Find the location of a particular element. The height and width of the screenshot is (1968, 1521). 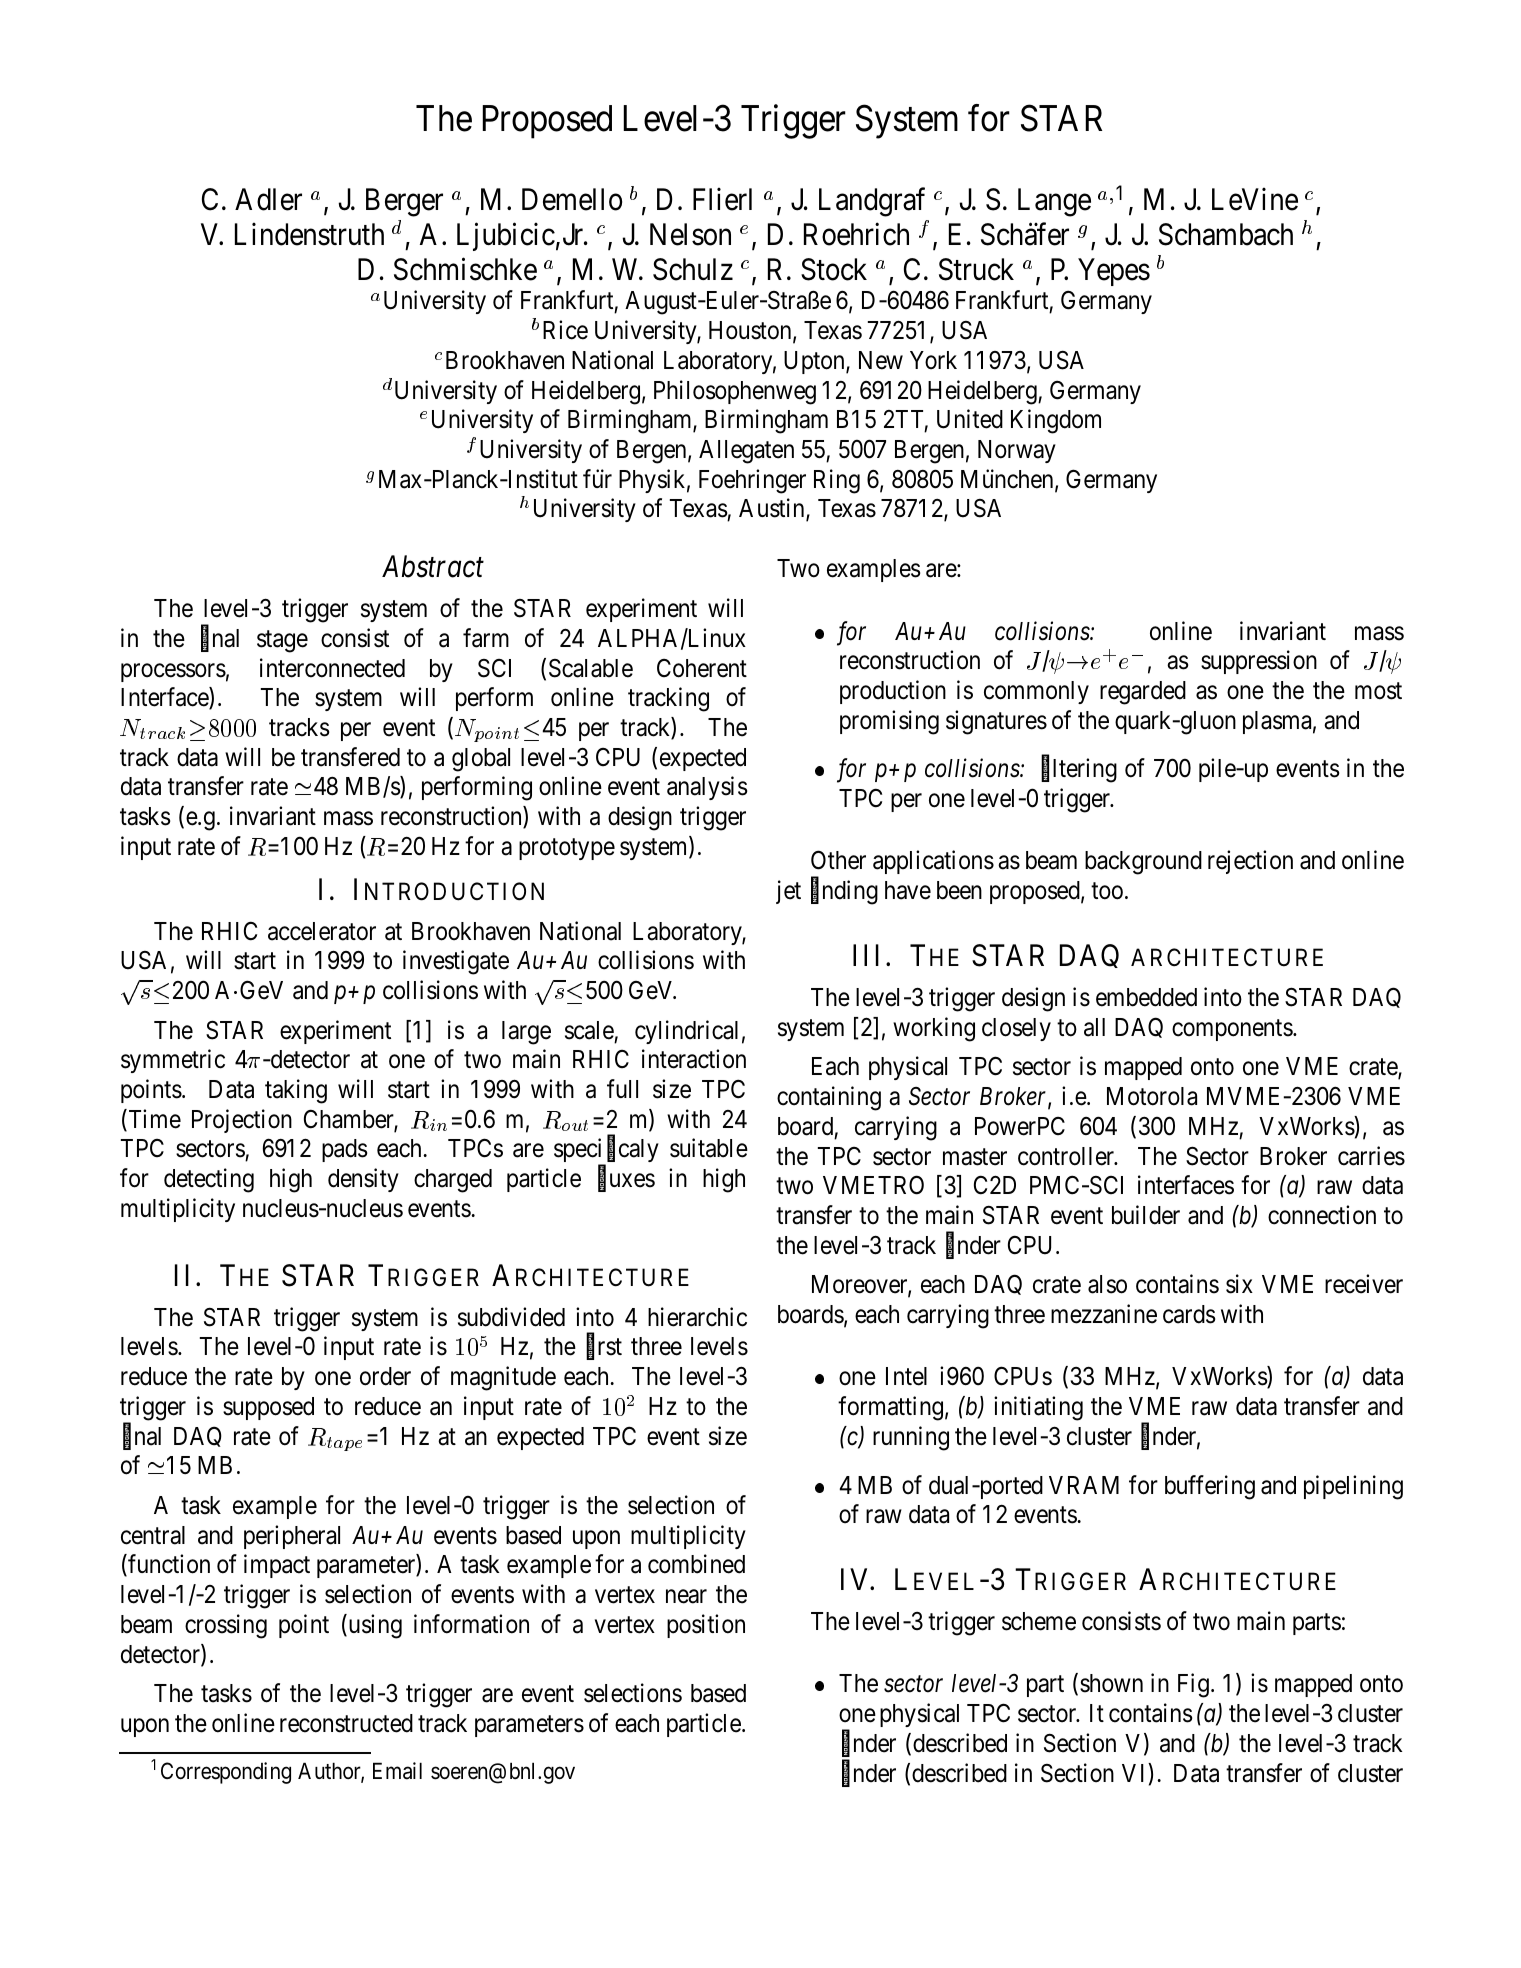

embedded is located at coordinates (1146, 997).
